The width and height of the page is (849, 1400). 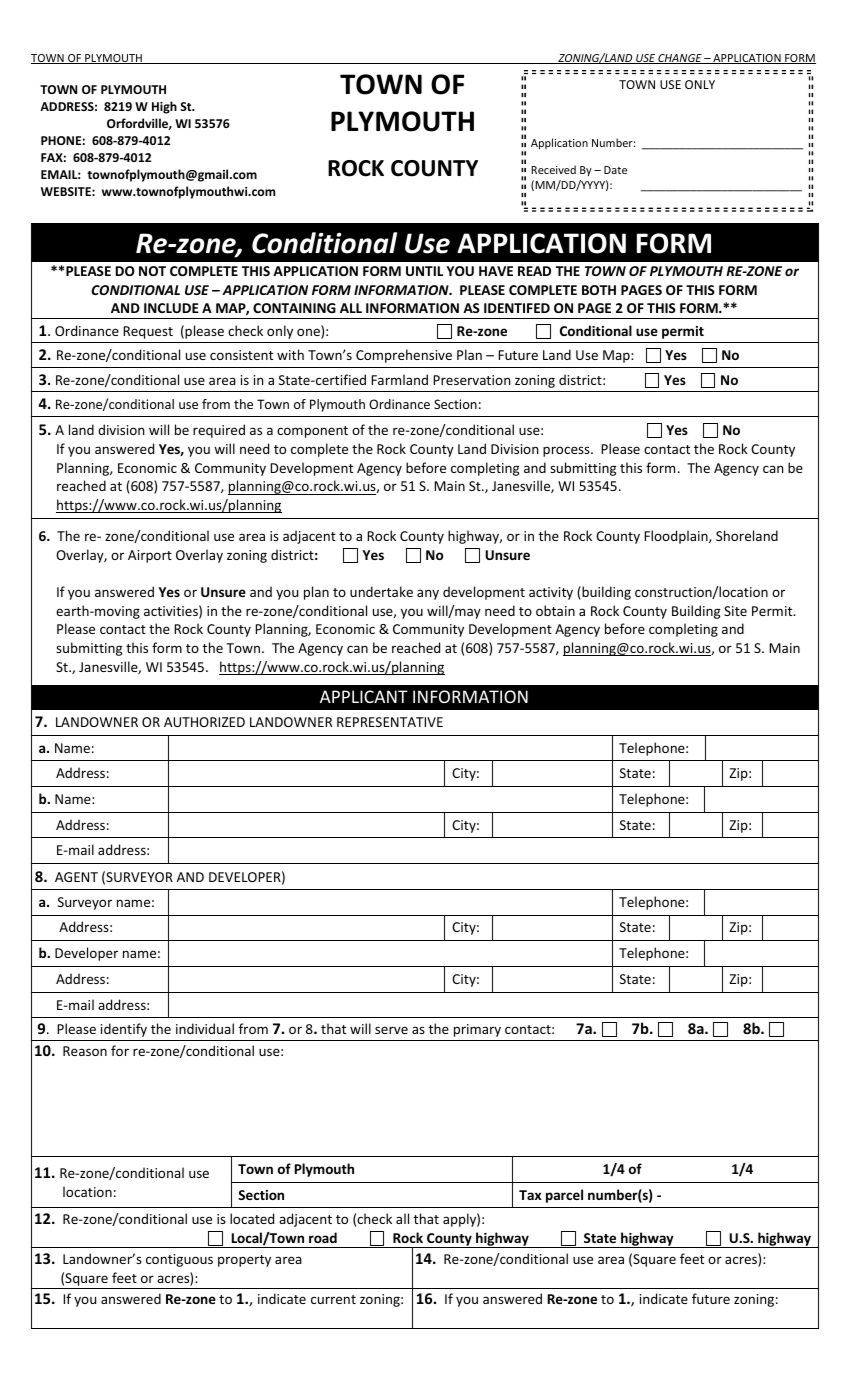 I want to click on AGENT, so click(x=76, y=877).
